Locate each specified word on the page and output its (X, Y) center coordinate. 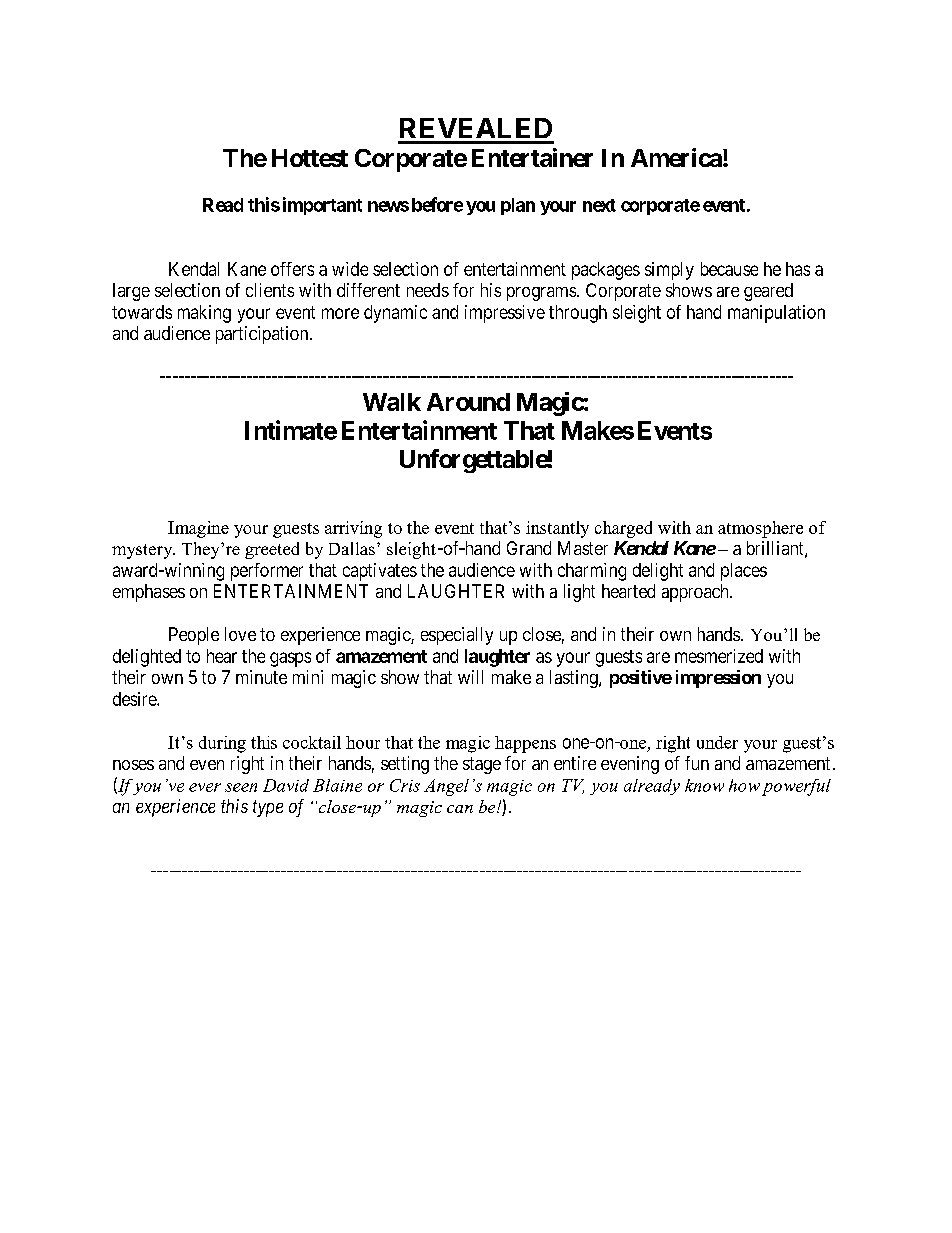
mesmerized (719, 656)
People (194, 636)
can (460, 809)
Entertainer (532, 157)
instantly (557, 529)
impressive (505, 314)
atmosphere (760, 529)
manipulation (776, 314)
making (204, 314)
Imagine (198, 529)
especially (457, 636)
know (704, 785)
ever (205, 787)
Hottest (310, 158)
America (677, 157)
